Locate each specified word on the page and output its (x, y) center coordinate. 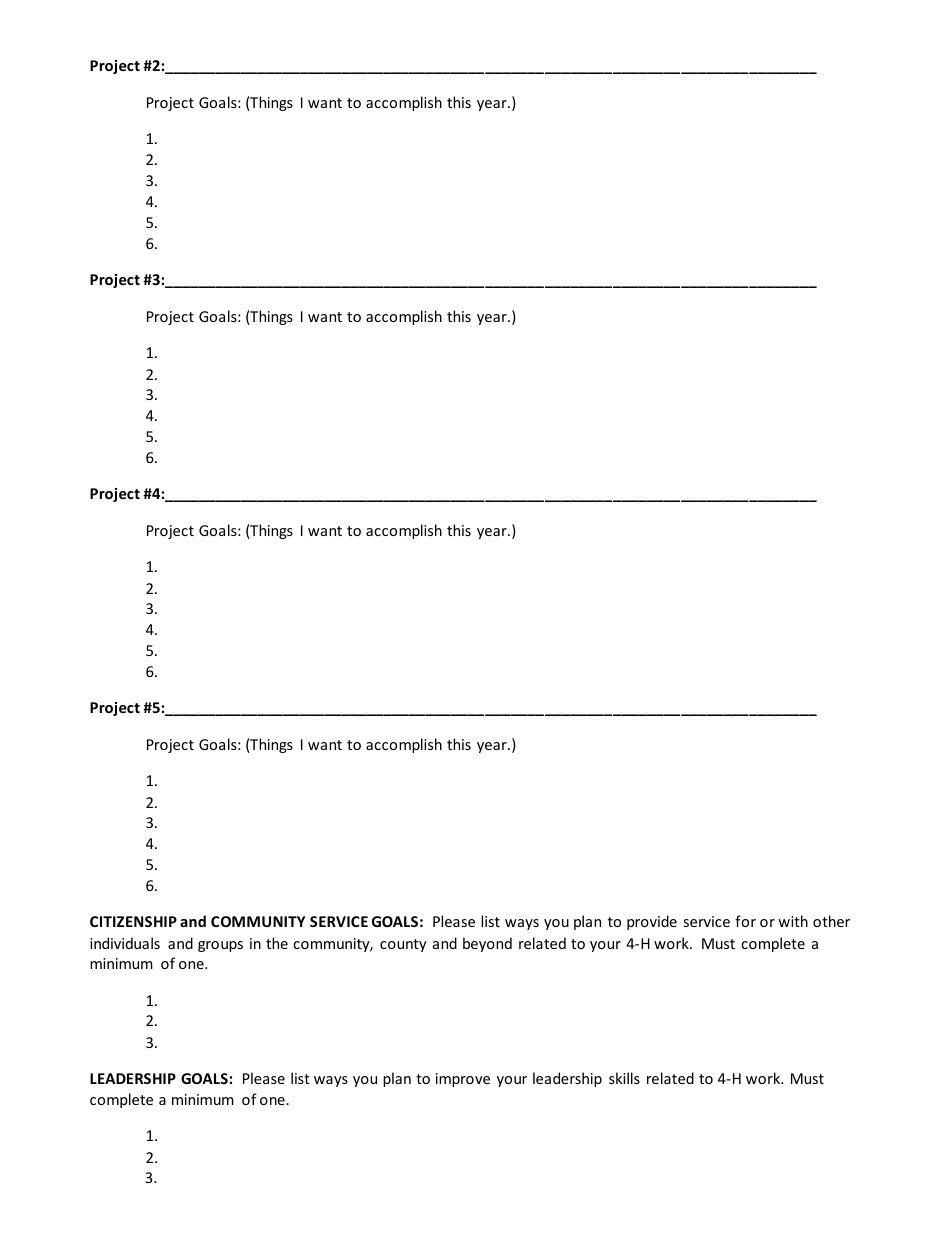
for (745, 921)
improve (463, 1080)
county (403, 945)
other (831, 921)
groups (220, 946)
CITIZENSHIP (133, 921)
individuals (125, 943)
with (793, 921)
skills (624, 1078)
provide (652, 922)
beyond (487, 944)
